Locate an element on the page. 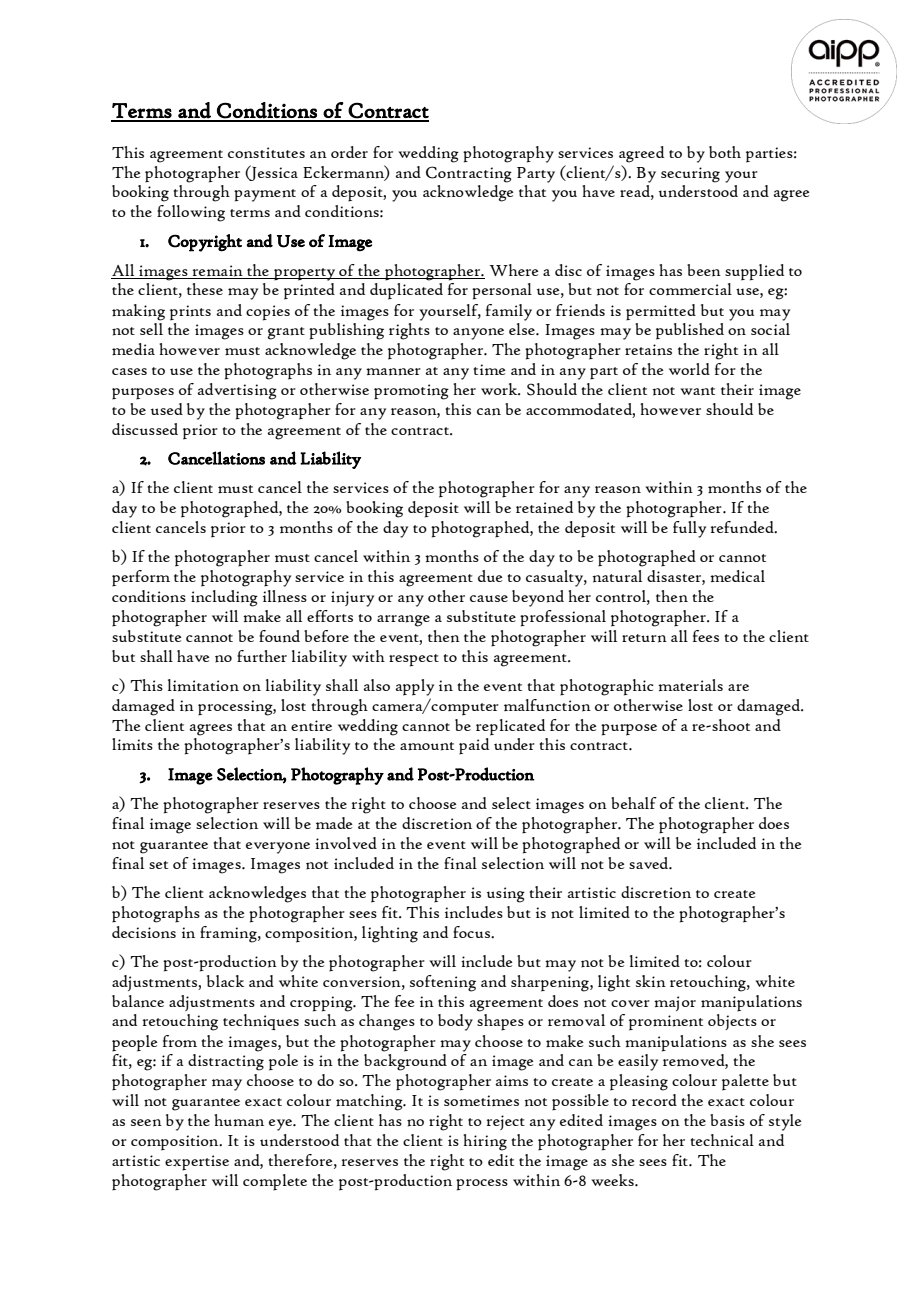 The width and height of the page is (924, 1308). materials is located at coordinates (690, 685).
